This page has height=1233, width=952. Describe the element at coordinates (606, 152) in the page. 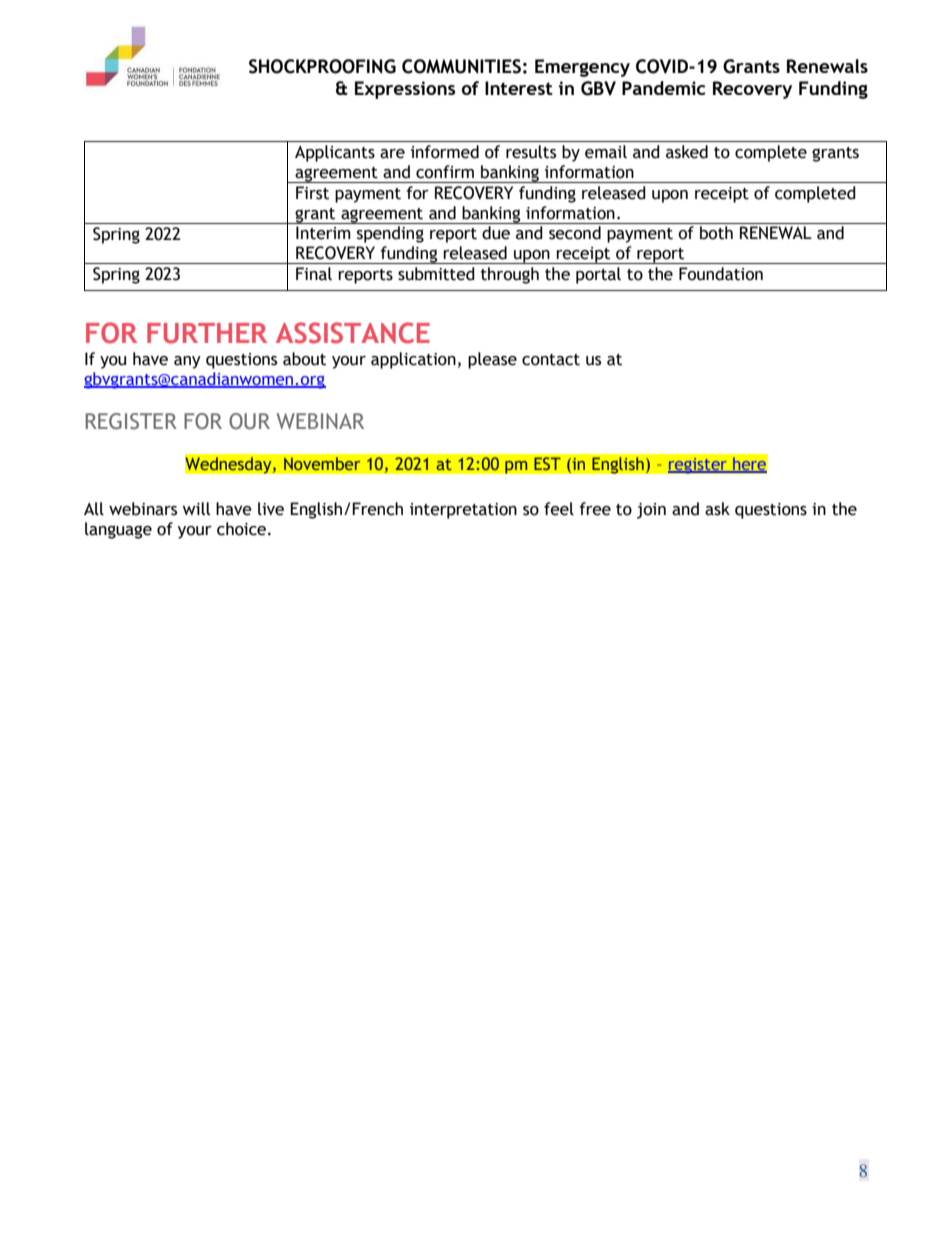

I see `email` at that location.
